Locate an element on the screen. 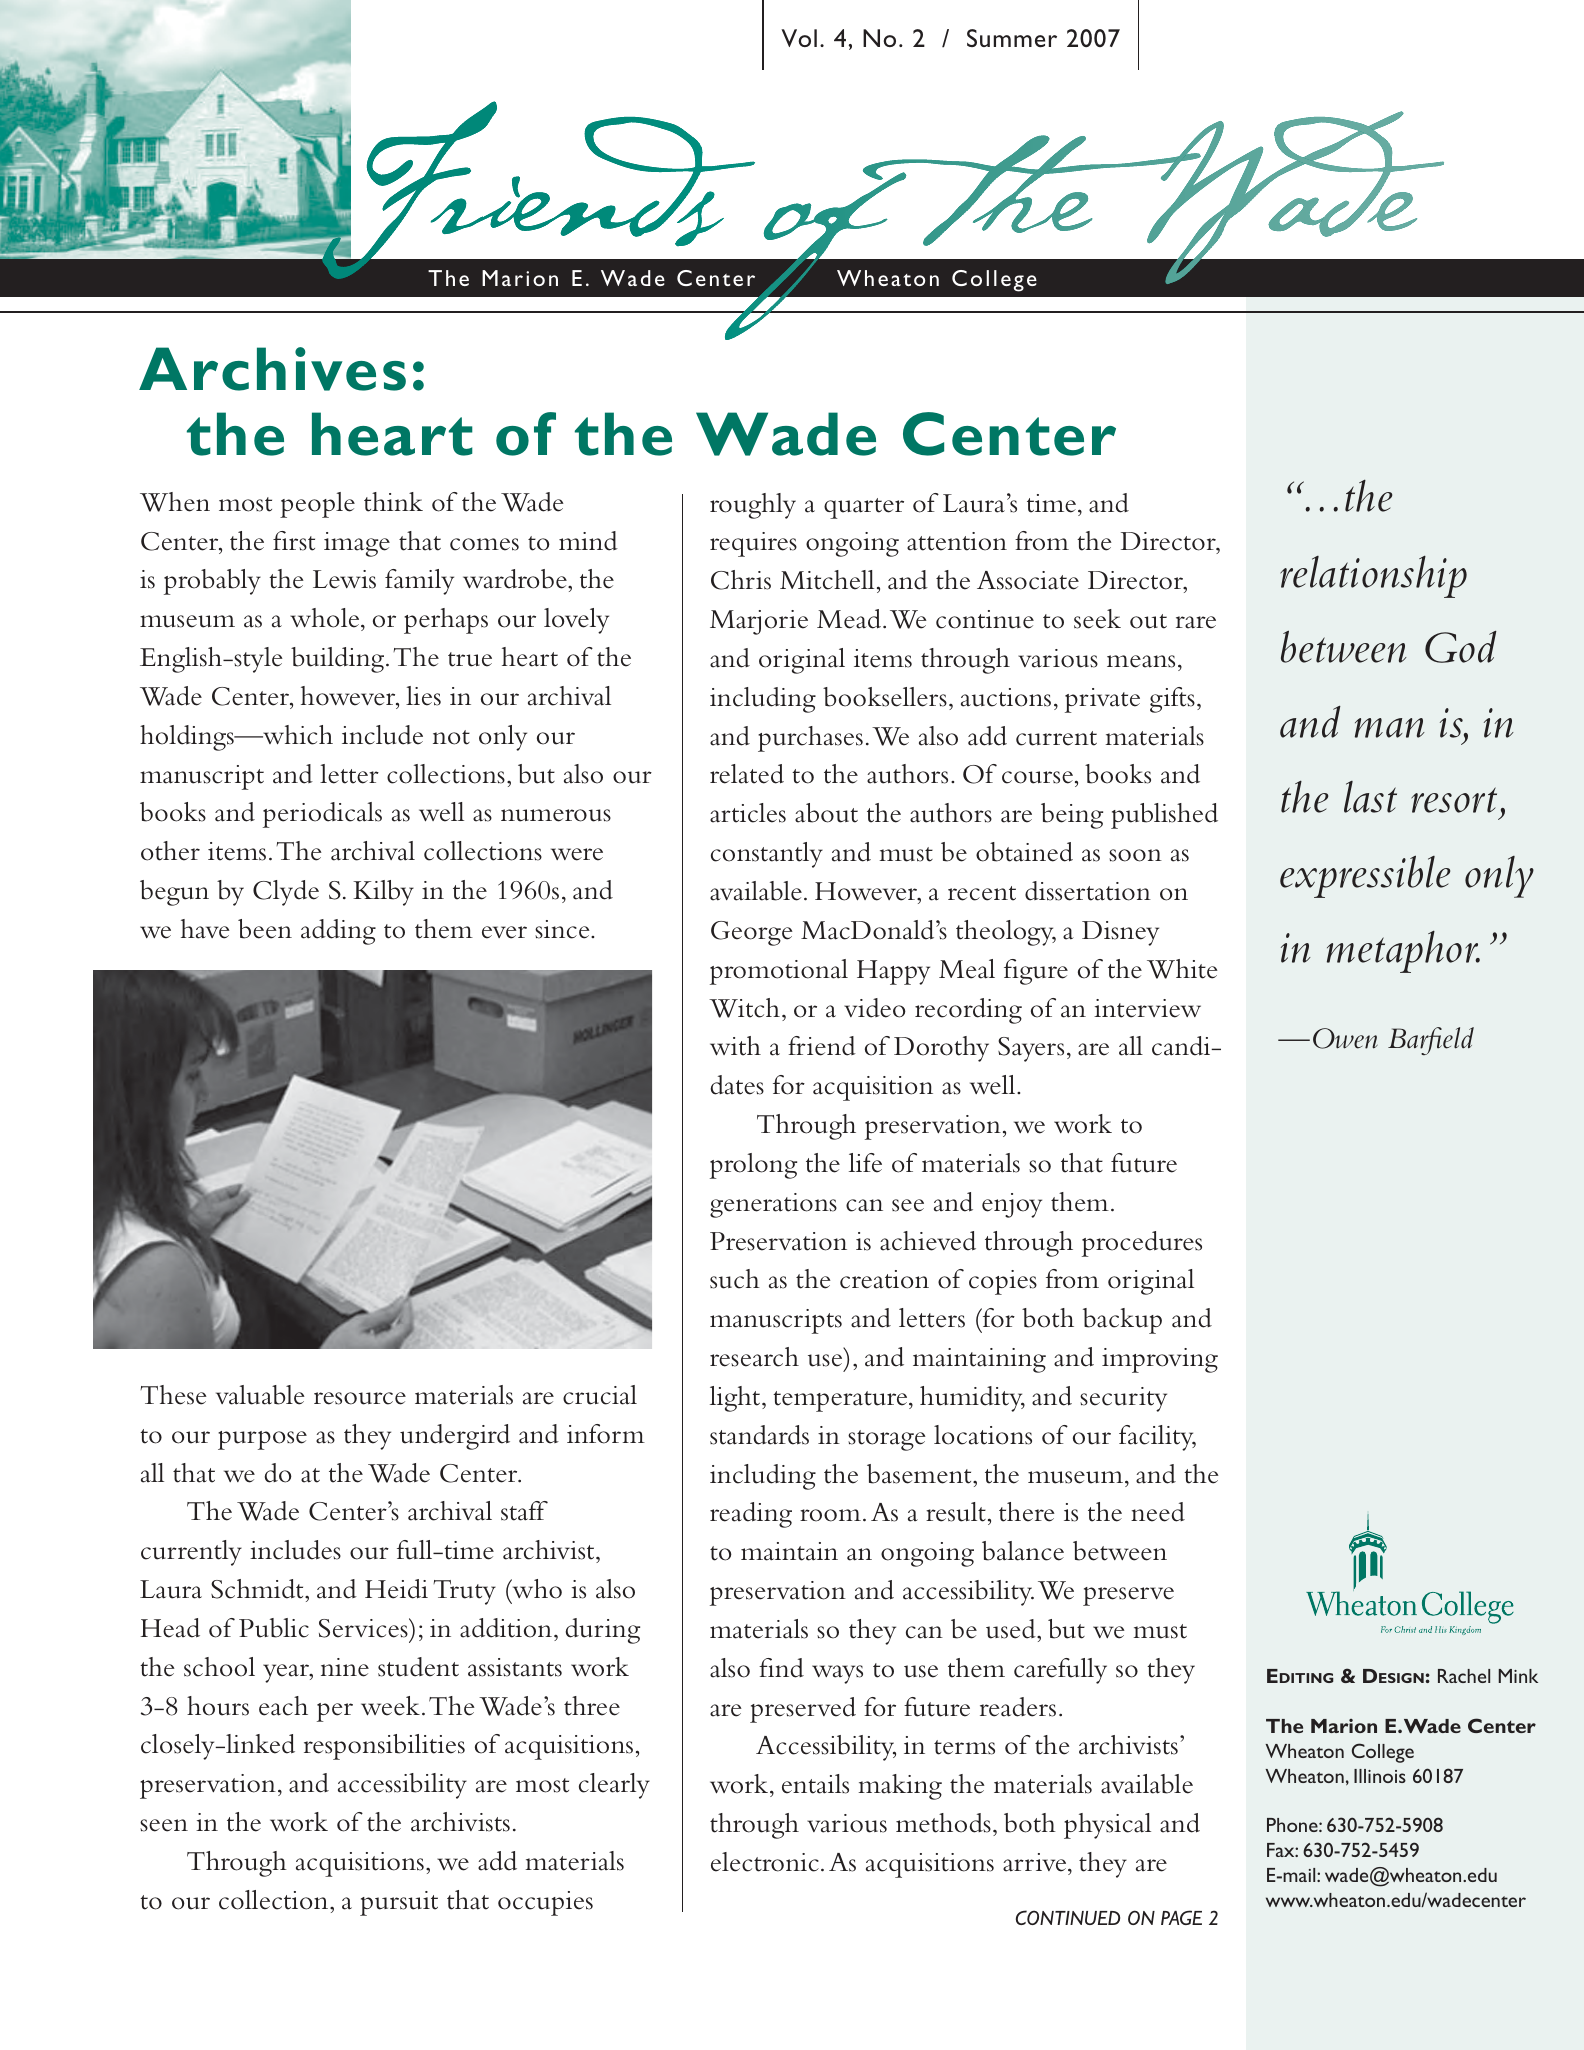  pursuit is located at coordinates (399, 1903).
